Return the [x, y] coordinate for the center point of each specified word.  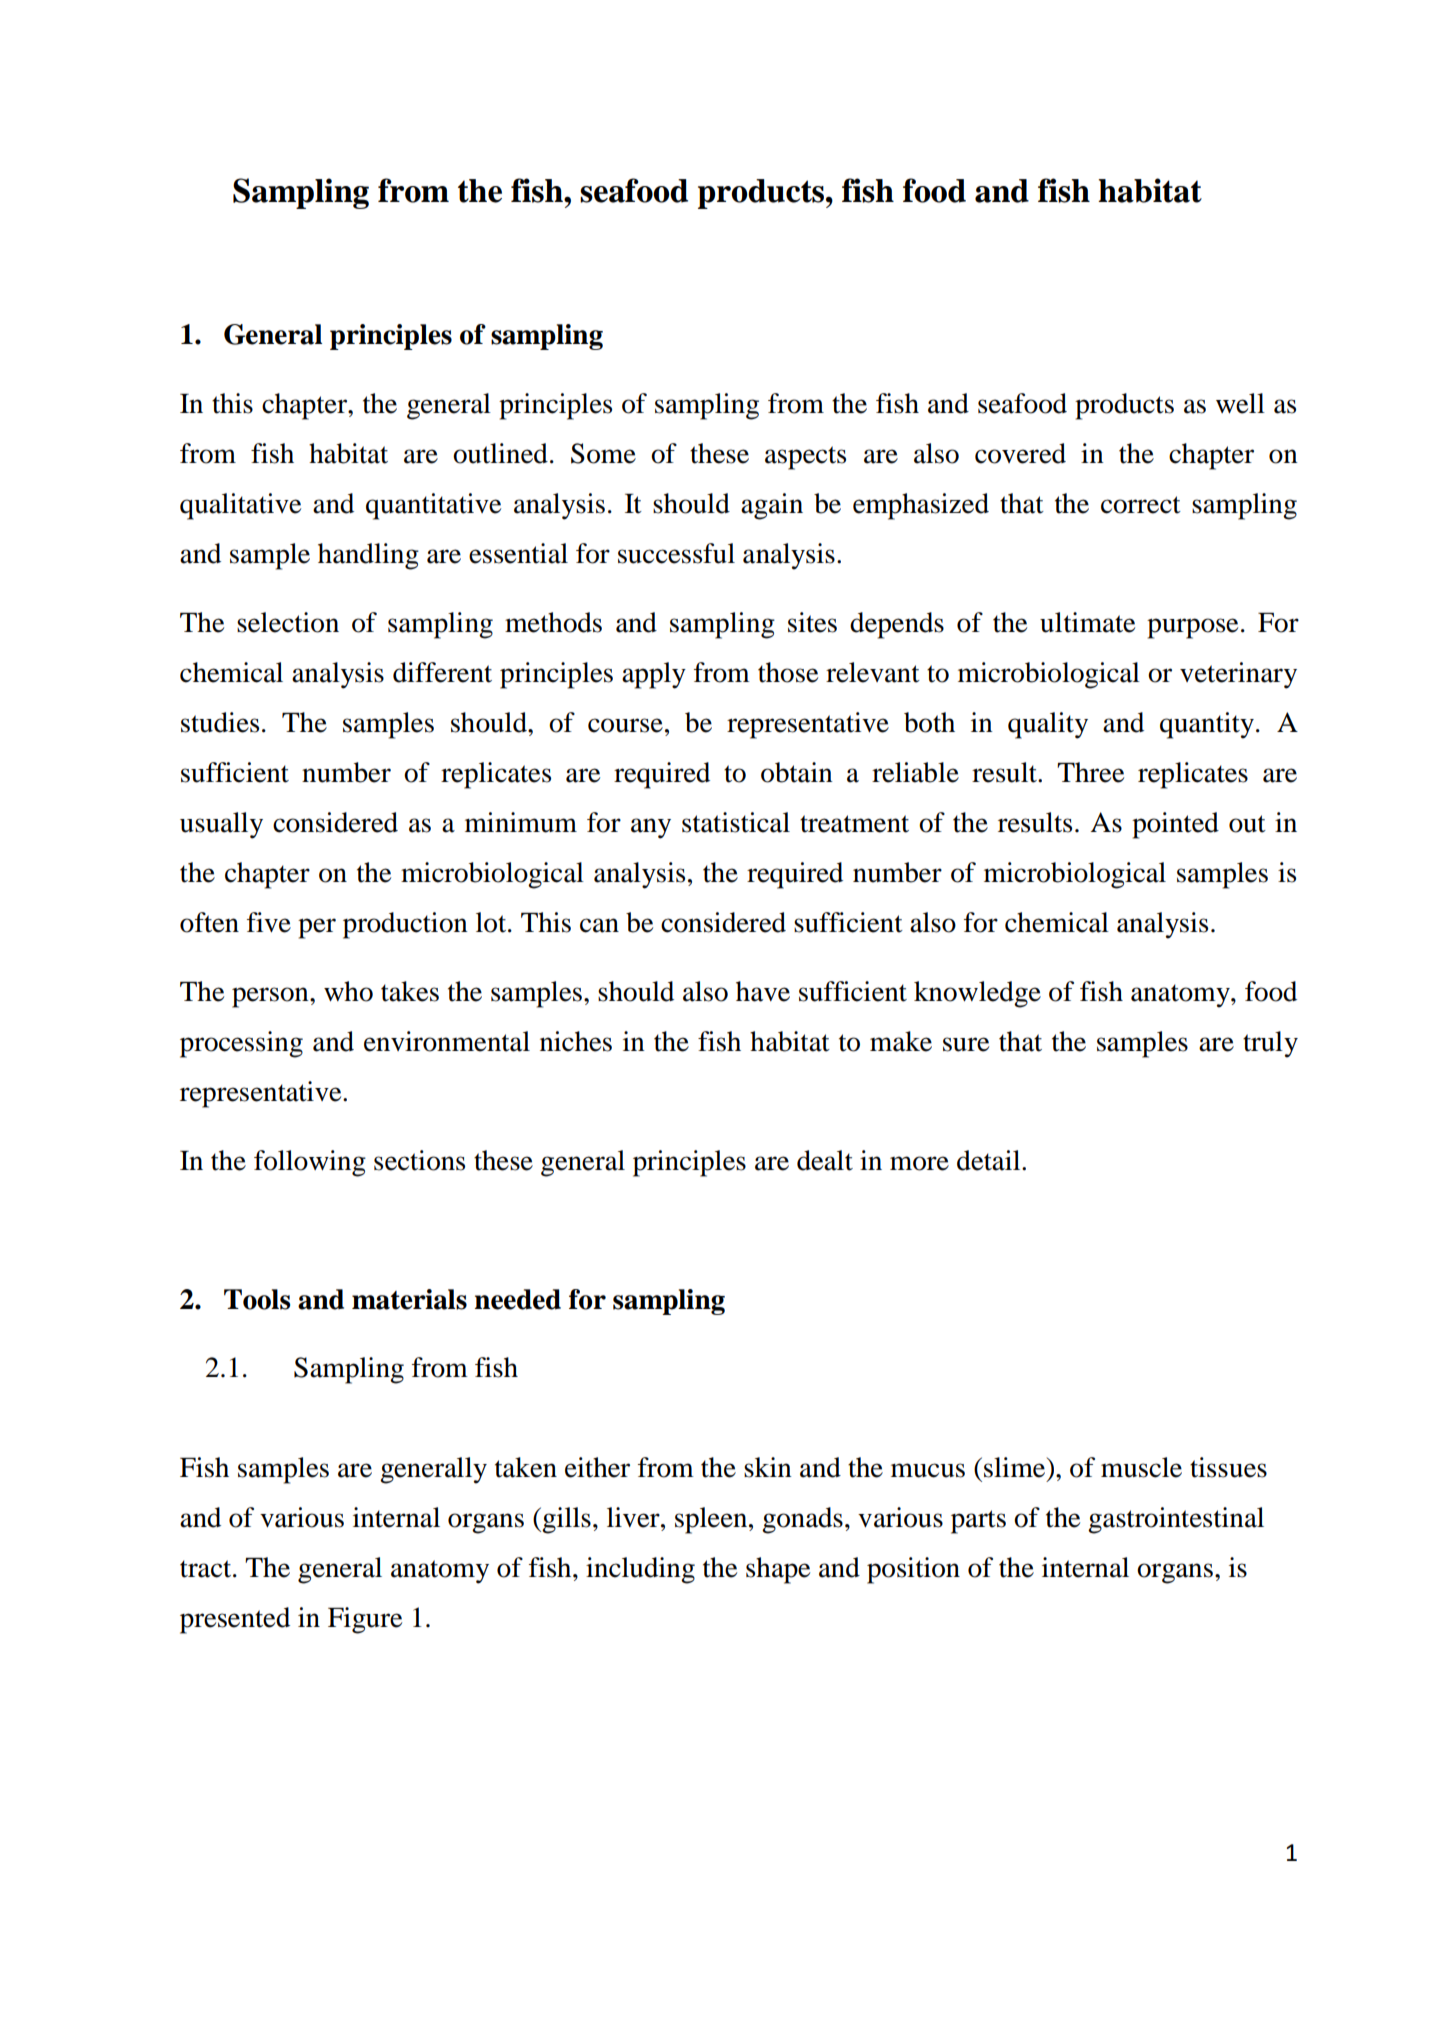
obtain [797, 772]
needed [518, 1299]
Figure [365, 1620]
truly [1270, 1044]
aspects [805, 458]
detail [990, 1160]
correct [1141, 505]
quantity [1207, 725]
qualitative [240, 506]
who [348, 991]
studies [220, 722]
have [763, 991]
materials [409, 1299]
